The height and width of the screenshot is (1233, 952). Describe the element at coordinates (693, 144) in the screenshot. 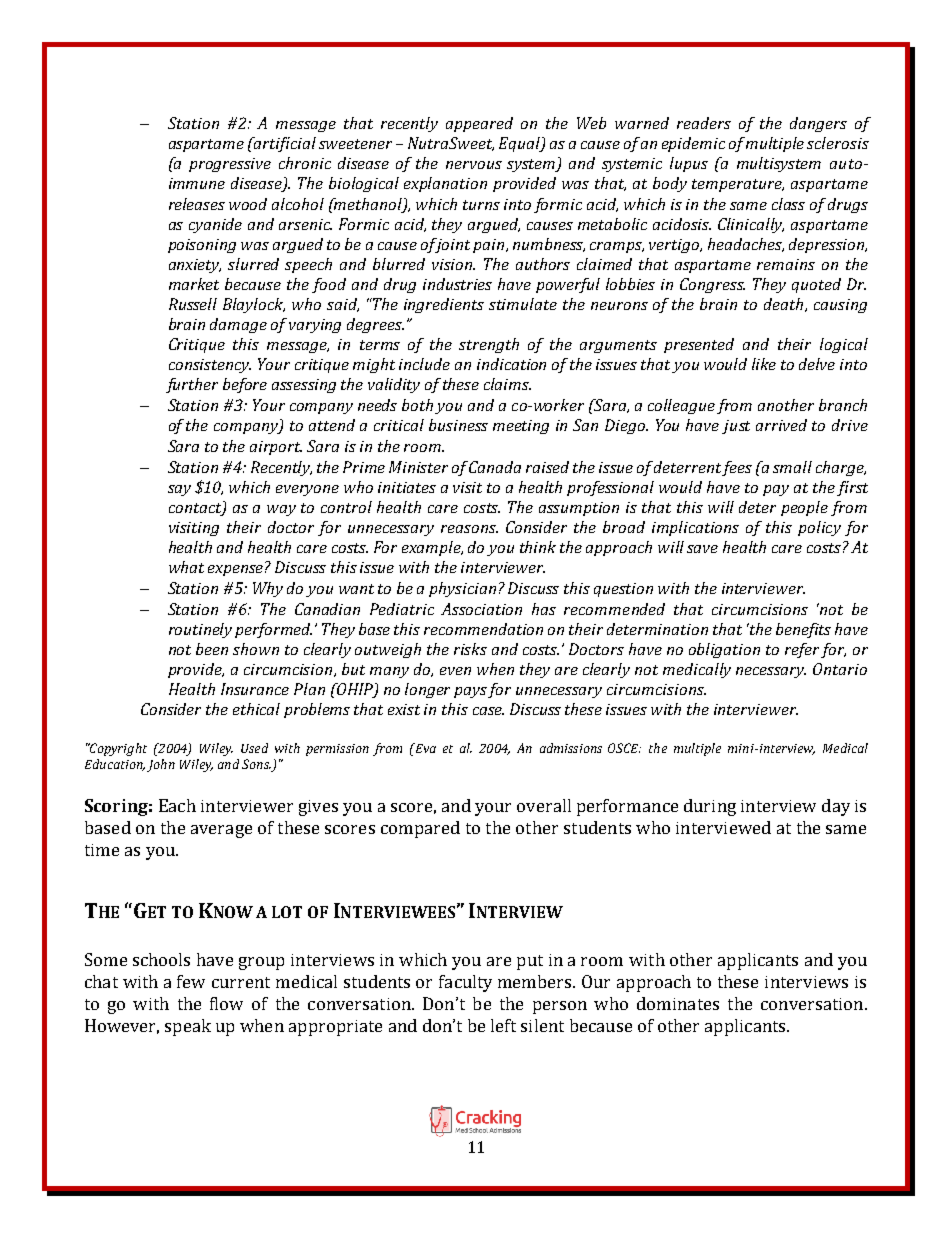

I see `epidemic` at that location.
